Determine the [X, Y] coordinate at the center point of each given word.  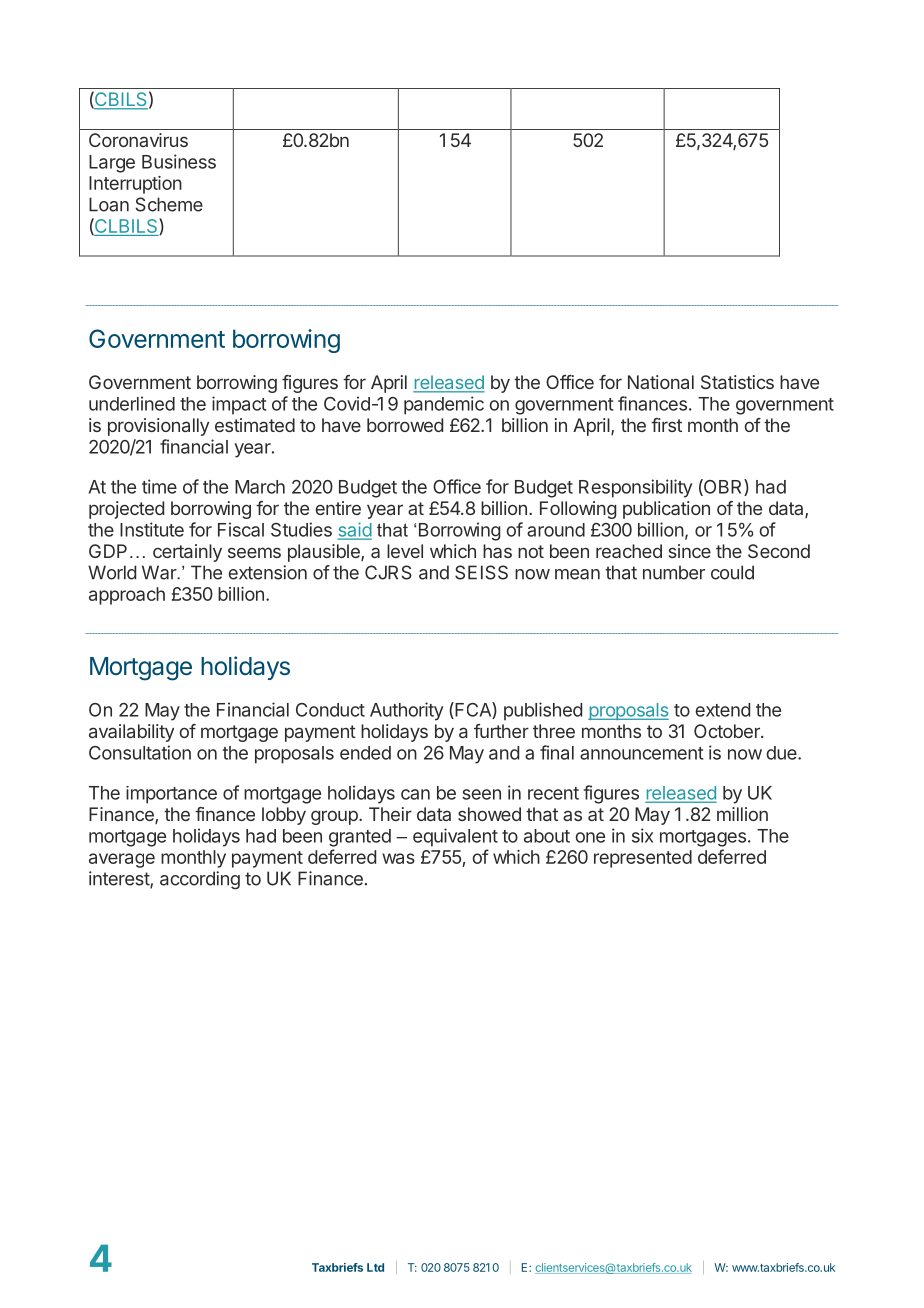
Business [179, 161]
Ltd [375, 1267]
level [405, 551]
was [398, 858]
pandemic [444, 405]
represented [643, 859]
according [200, 880]
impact [239, 405]
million [742, 814]
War [160, 572]
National [661, 382]
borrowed [405, 425]
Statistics [737, 382]
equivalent [455, 837]
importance [171, 795]
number [674, 572]
